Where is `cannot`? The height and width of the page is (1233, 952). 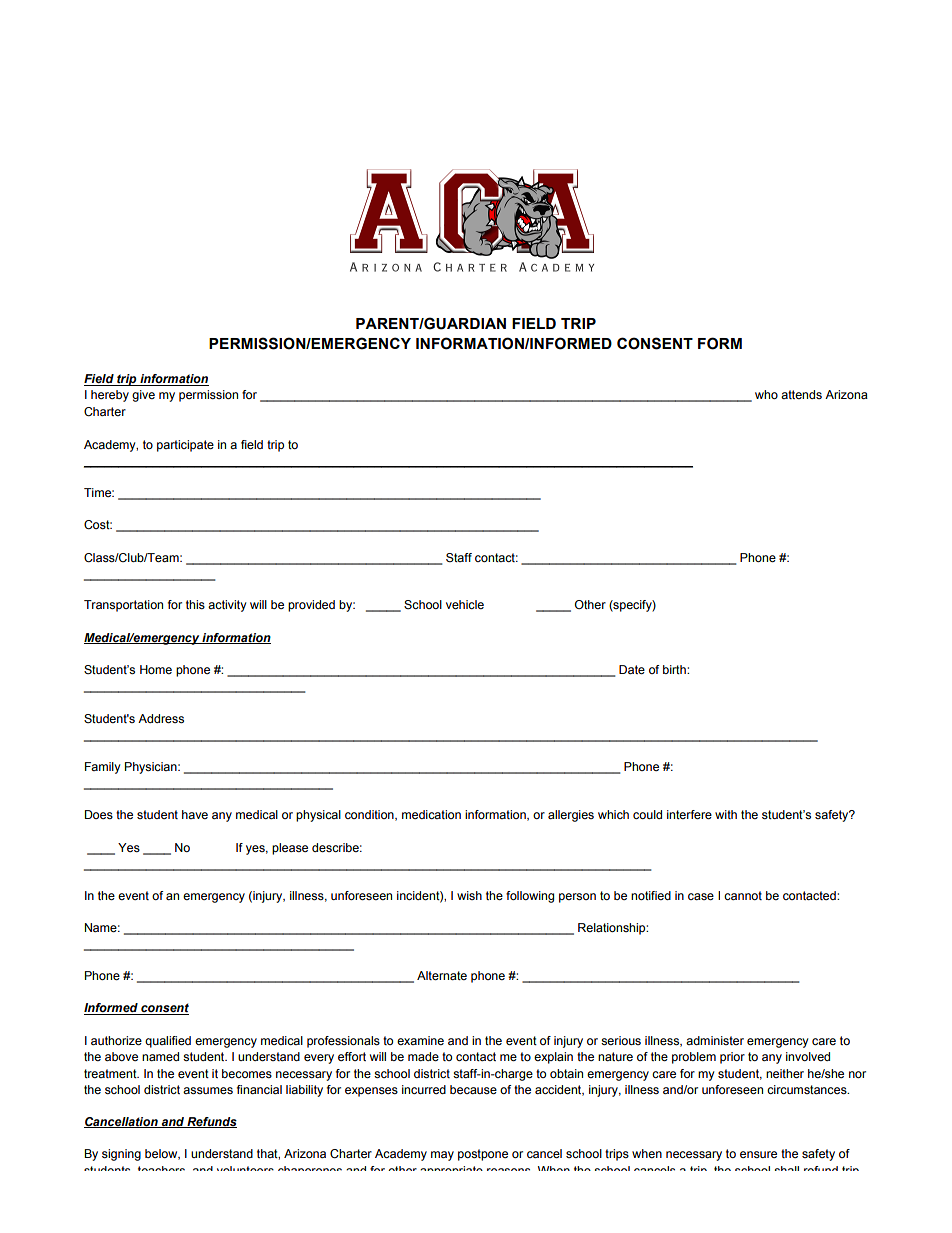 cannot is located at coordinates (743, 895).
